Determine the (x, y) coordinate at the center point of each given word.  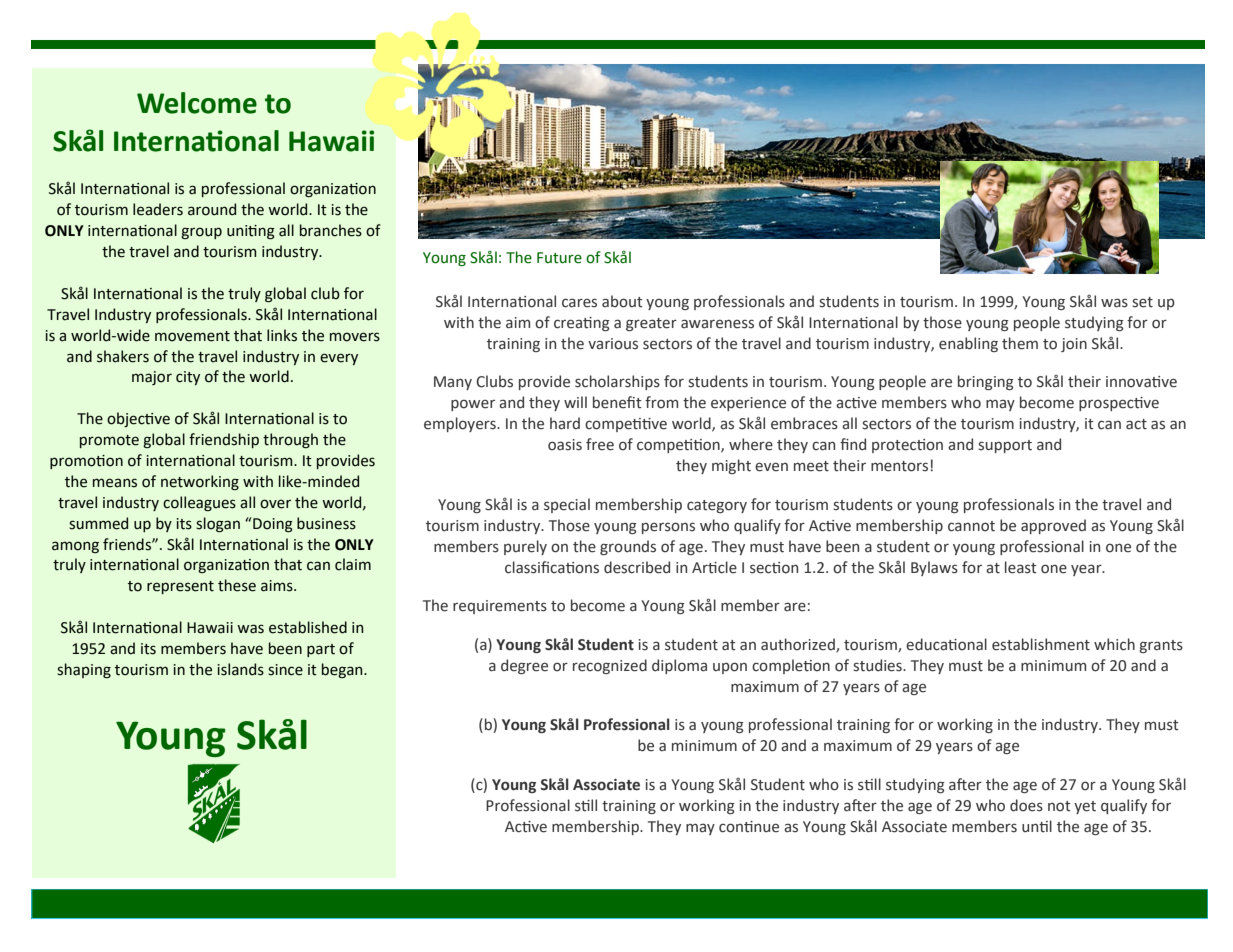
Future (559, 258)
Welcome (197, 103)
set (1142, 302)
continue (749, 827)
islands (240, 669)
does (1026, 805)
